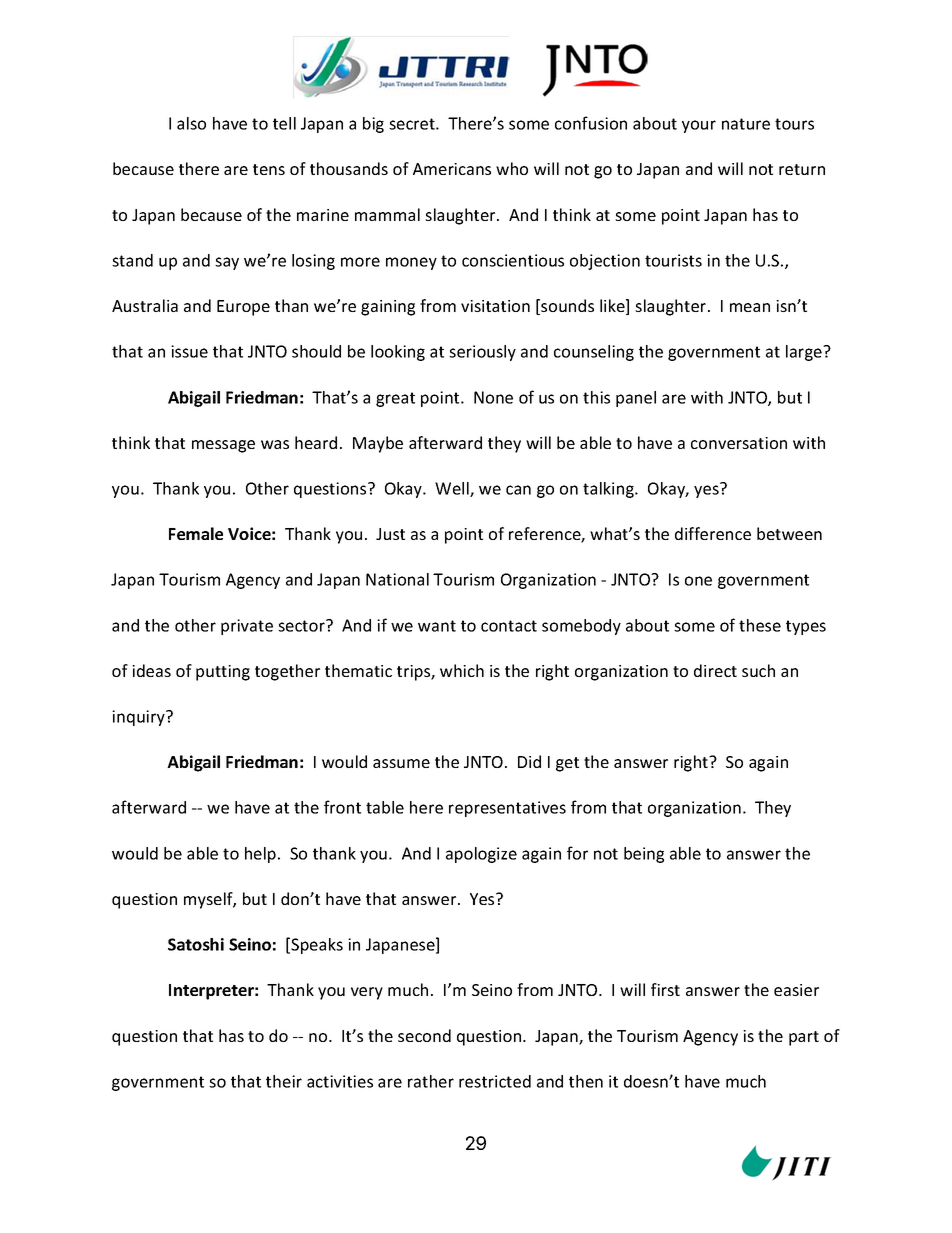  I want to click on these, so click(760, 625).
